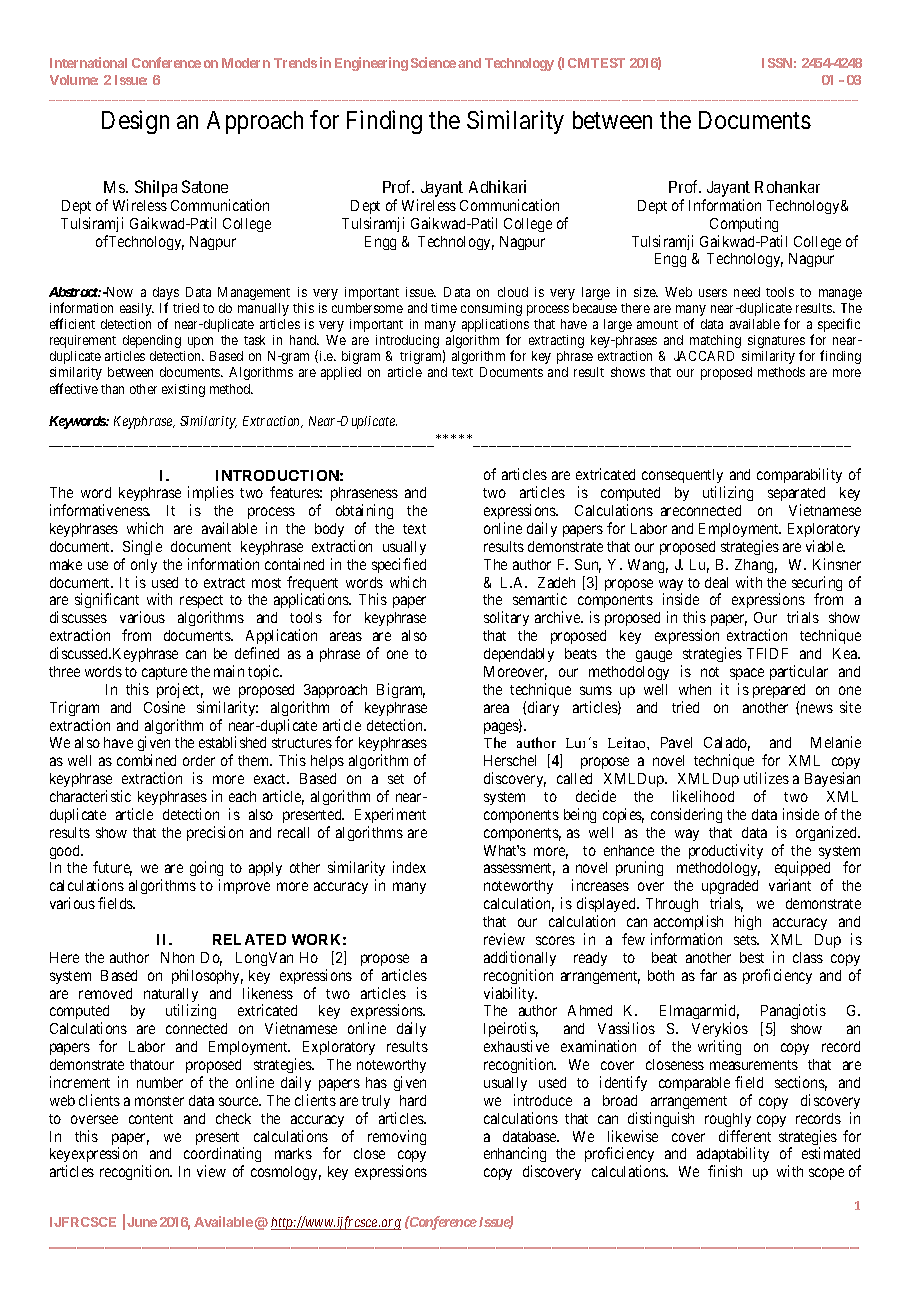  Describe the element at coordinates (371, 64) in the page. I see `Engineering` at that location.
